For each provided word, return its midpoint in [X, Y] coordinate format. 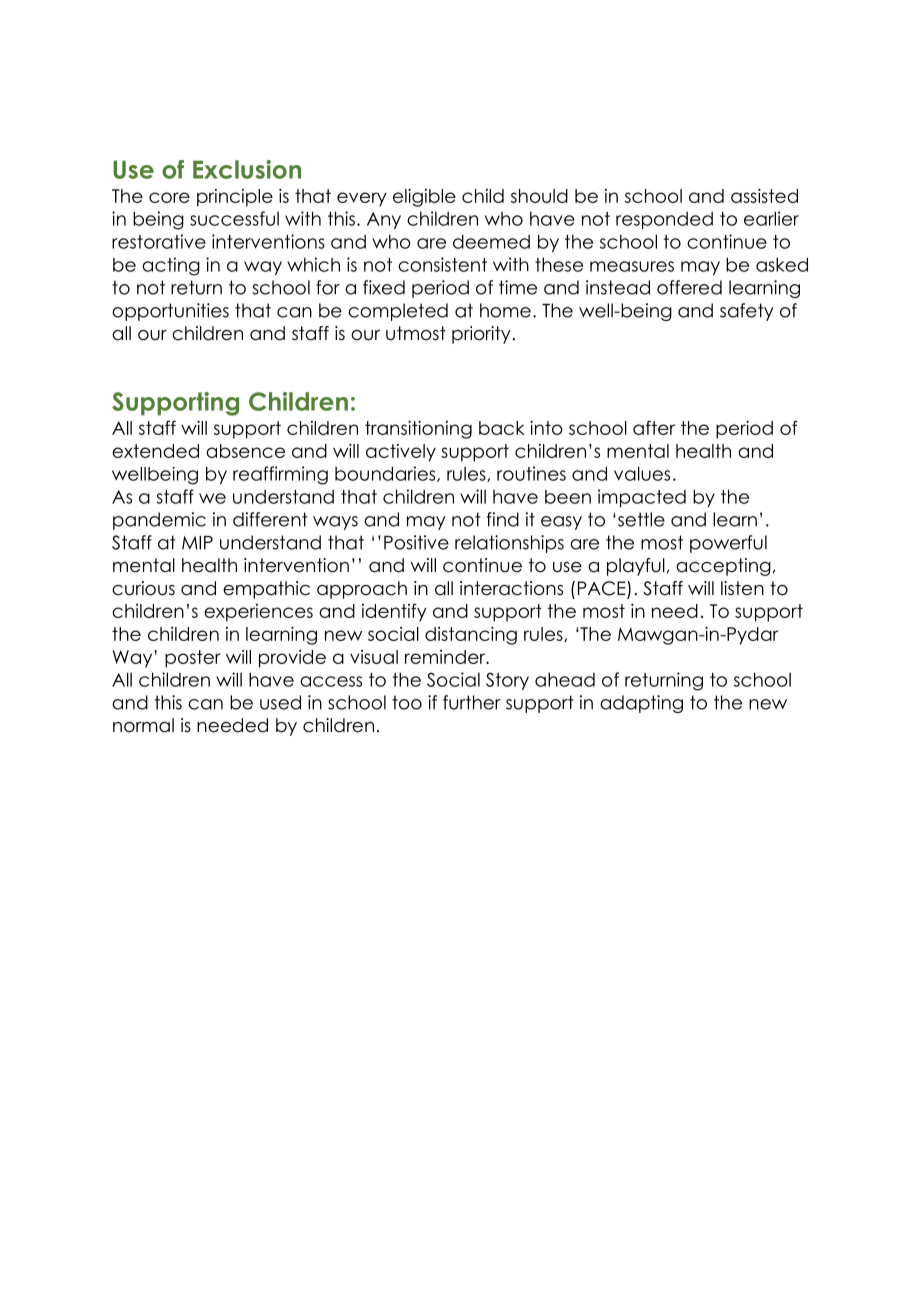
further [472, 702]
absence [245, 451]
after [654, 427]
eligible [424, 198]
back [502, 428]
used [280, 702]
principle [235, 198]
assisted [764, 196]
